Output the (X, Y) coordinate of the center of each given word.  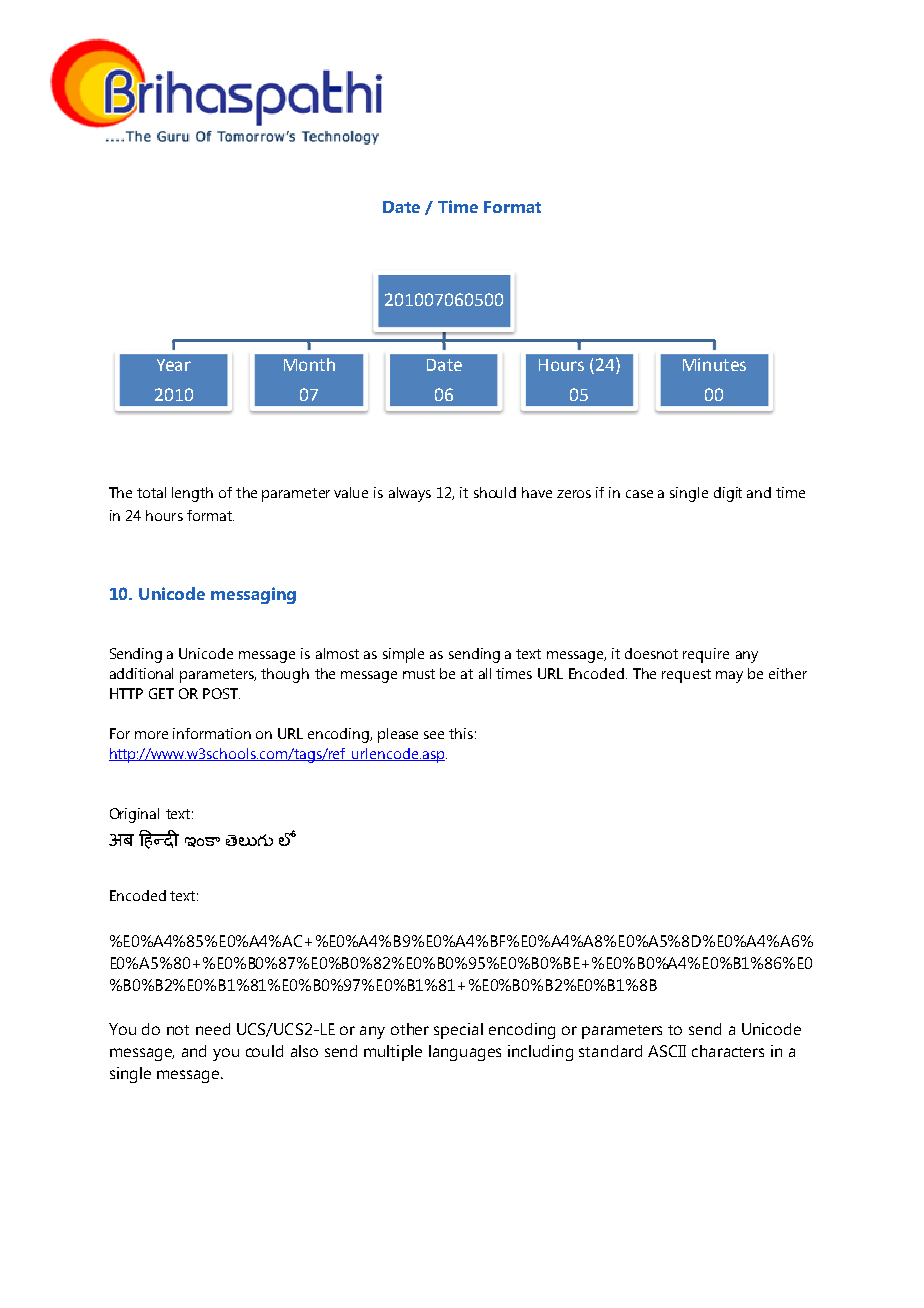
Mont (304, 365)
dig (724, 494)
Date (444, 365)
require (706, 655)
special (458, 1031)
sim (393, 653)
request (686, 676)
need (213, 1029)
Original (134, 815)
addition (136, 673)
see (434, 735)
